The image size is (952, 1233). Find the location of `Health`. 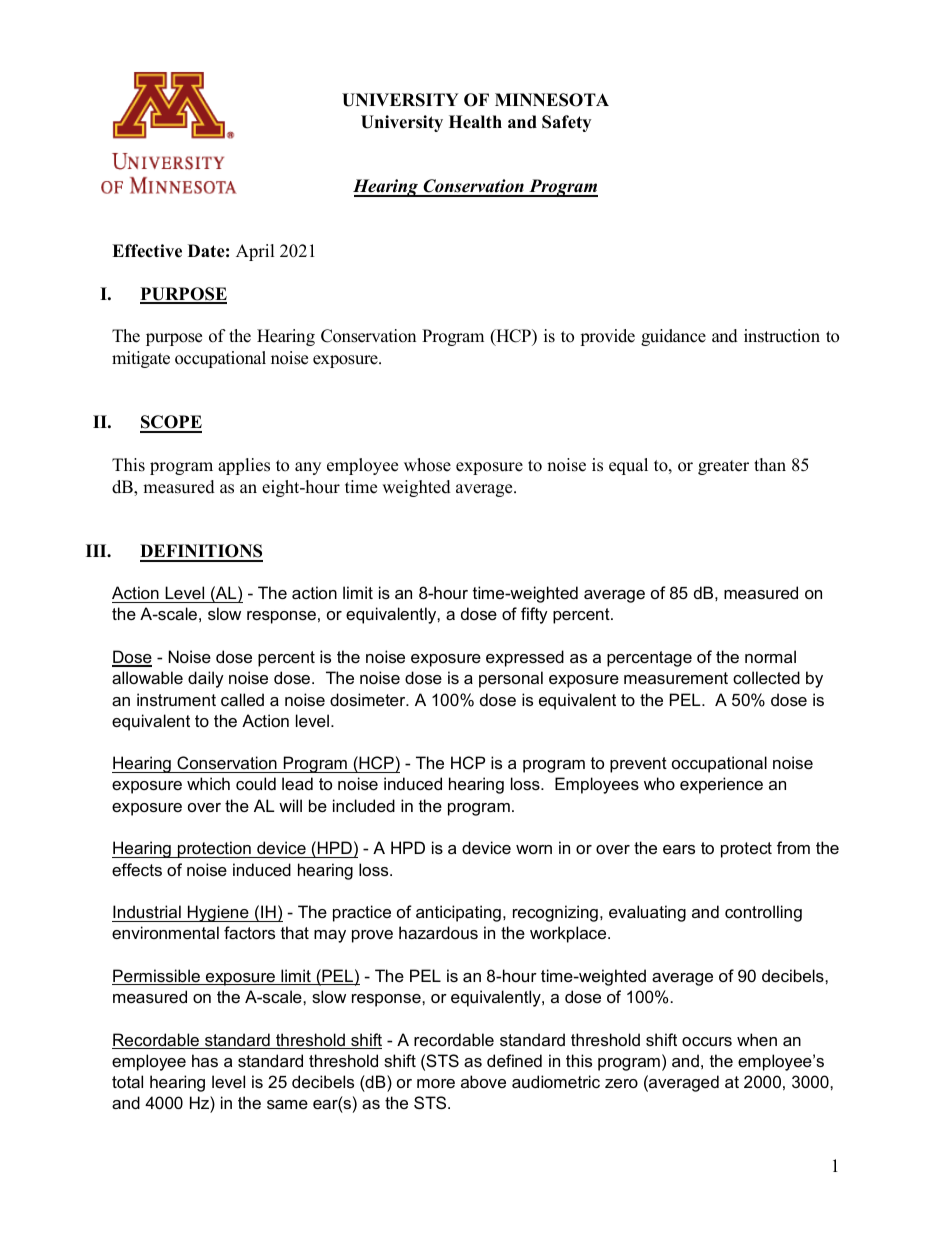

Health is located at coordinates (475, 122).
